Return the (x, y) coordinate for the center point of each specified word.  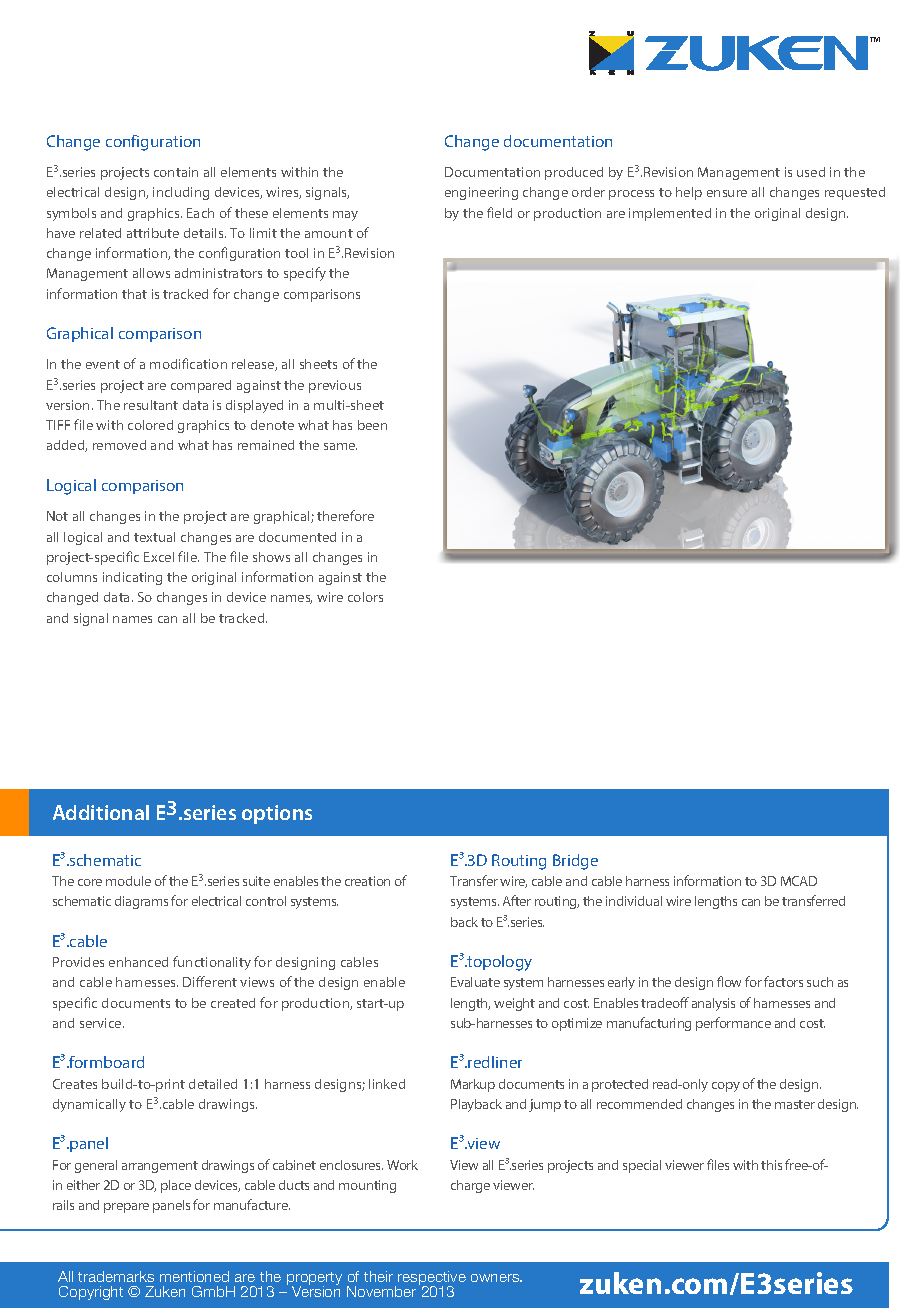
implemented (670, 214)
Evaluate (475, 982)
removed (119, 445)
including (181, 193)
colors (365, 597)
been (372, 425)
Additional (101, 812)
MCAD (799, 881)
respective (432, 1279)
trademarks (116, 1276)
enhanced (138, 962)
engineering (481, 193)
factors (783, 981)
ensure (727, 193)
